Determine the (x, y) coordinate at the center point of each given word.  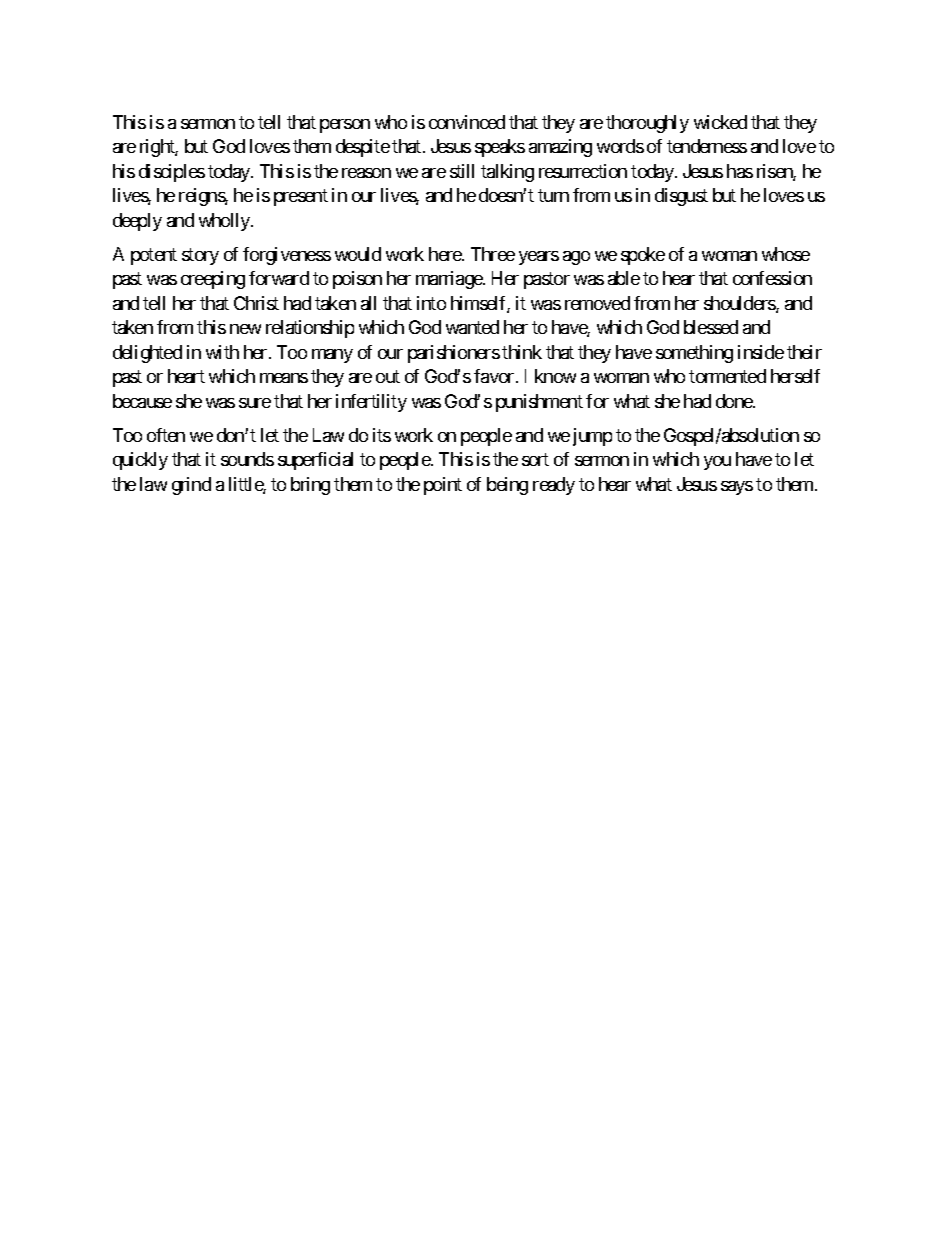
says (737, 488)
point (443, 486)
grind (191, 486)
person (345, 126)
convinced (467, 122)
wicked (720, 122)
